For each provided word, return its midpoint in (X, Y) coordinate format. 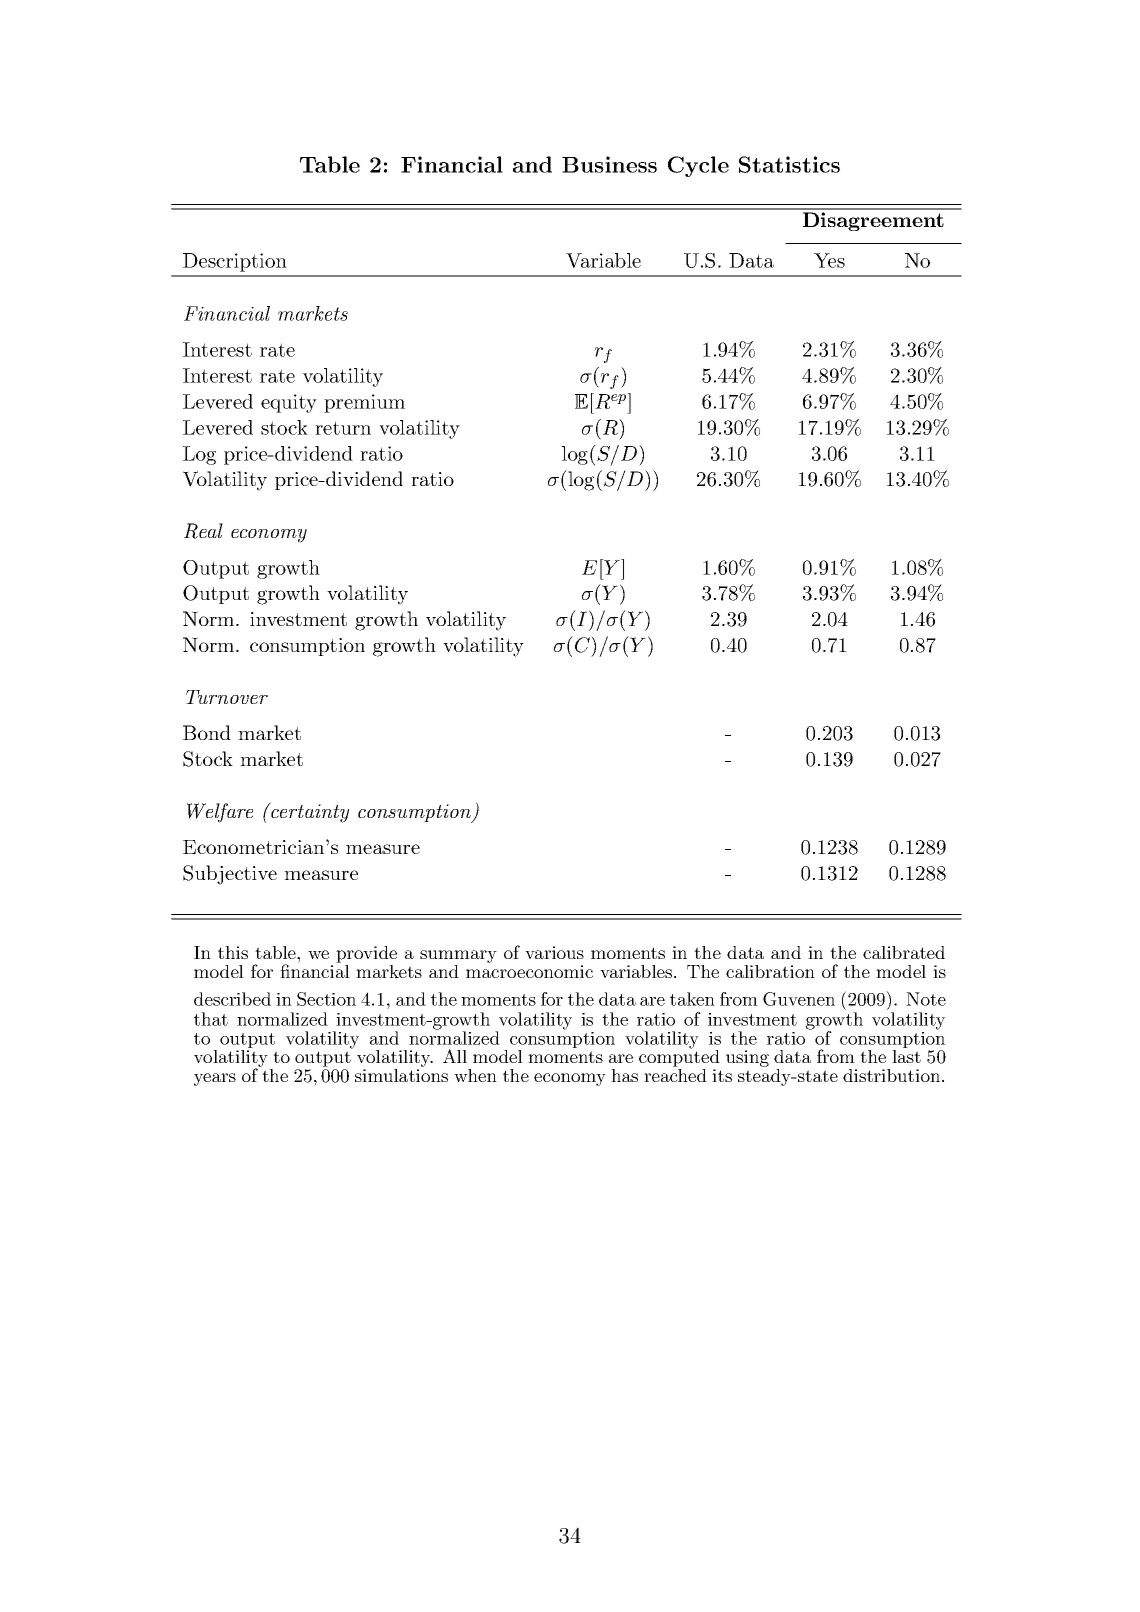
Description (235, 262)
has (624, 1075)
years (215, 1079)
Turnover (227, 697)
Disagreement (873, 221)
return (343, 428)
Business (609, 164)
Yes (829, 260)
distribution (891, 1075)
